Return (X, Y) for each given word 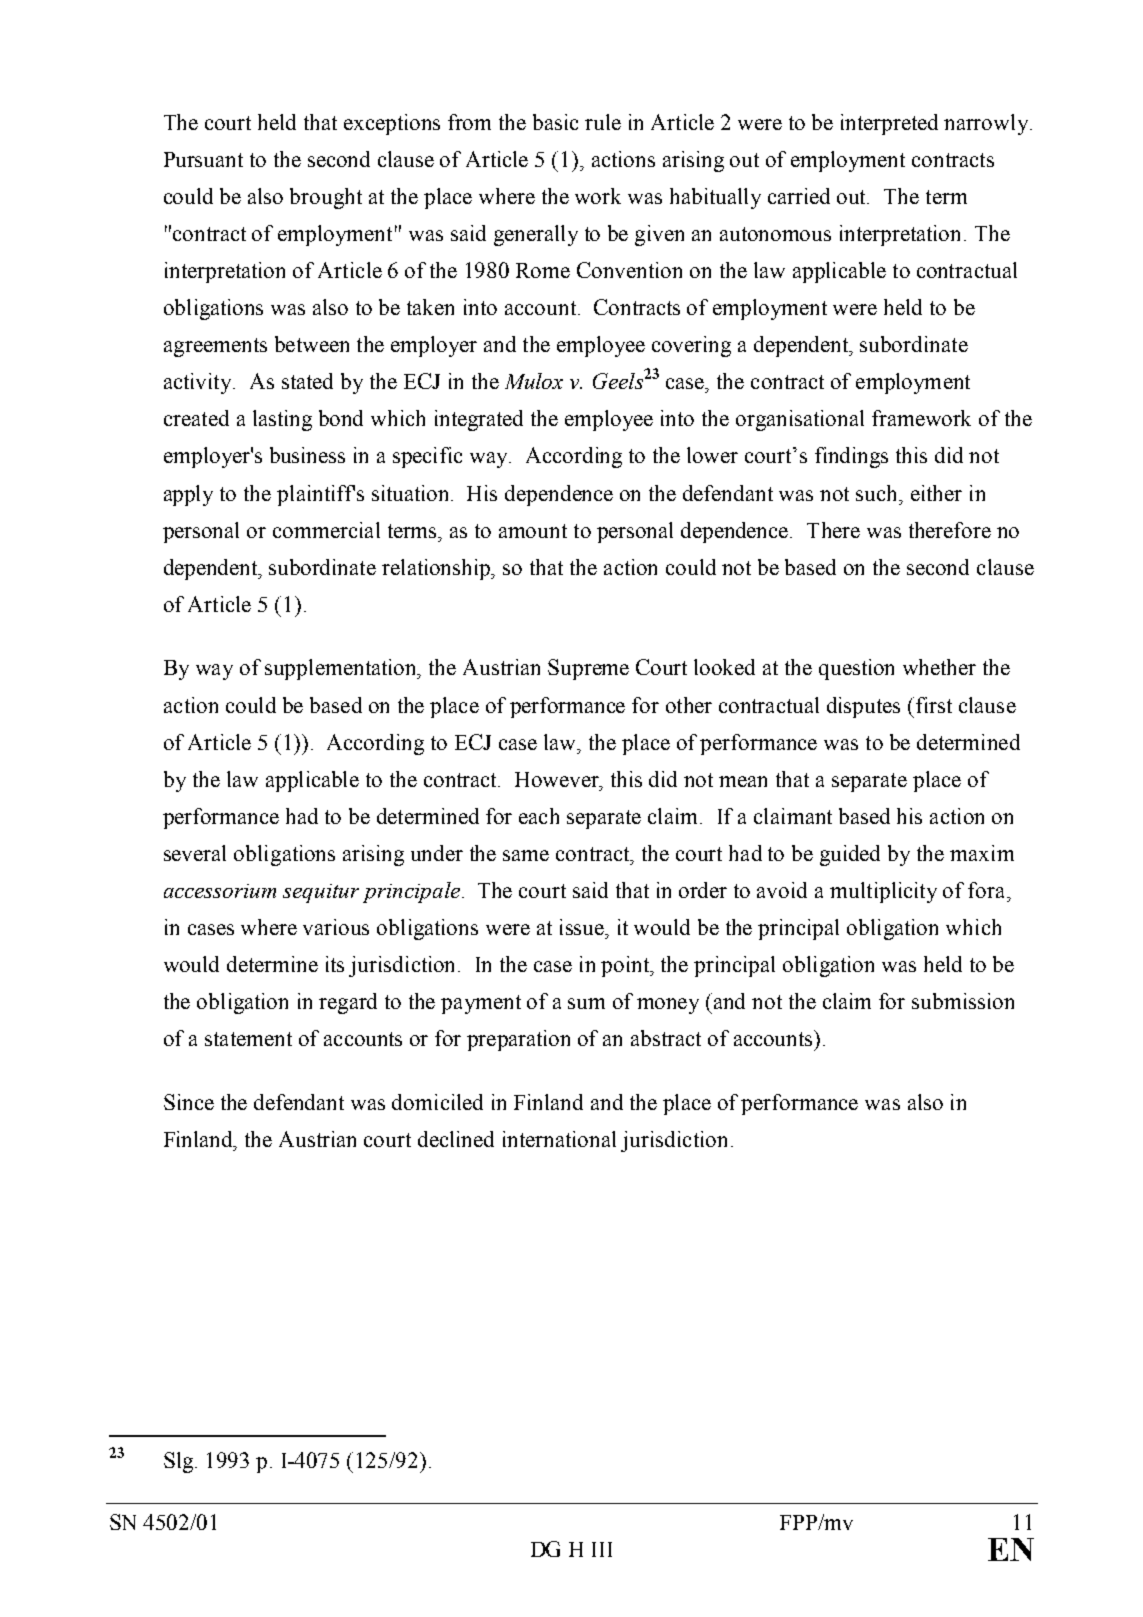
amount (533, 531)
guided (850, 855)
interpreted (889, 124)
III (602, 1549)
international (559, 1139)
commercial (326, 530)
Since (189, 1102)
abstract (666, 1038)
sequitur (321, 893)
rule (603, 122)
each (539, 816)
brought (326, 198)
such (878, 493)
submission (963, 1001)
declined (456, 1139)
